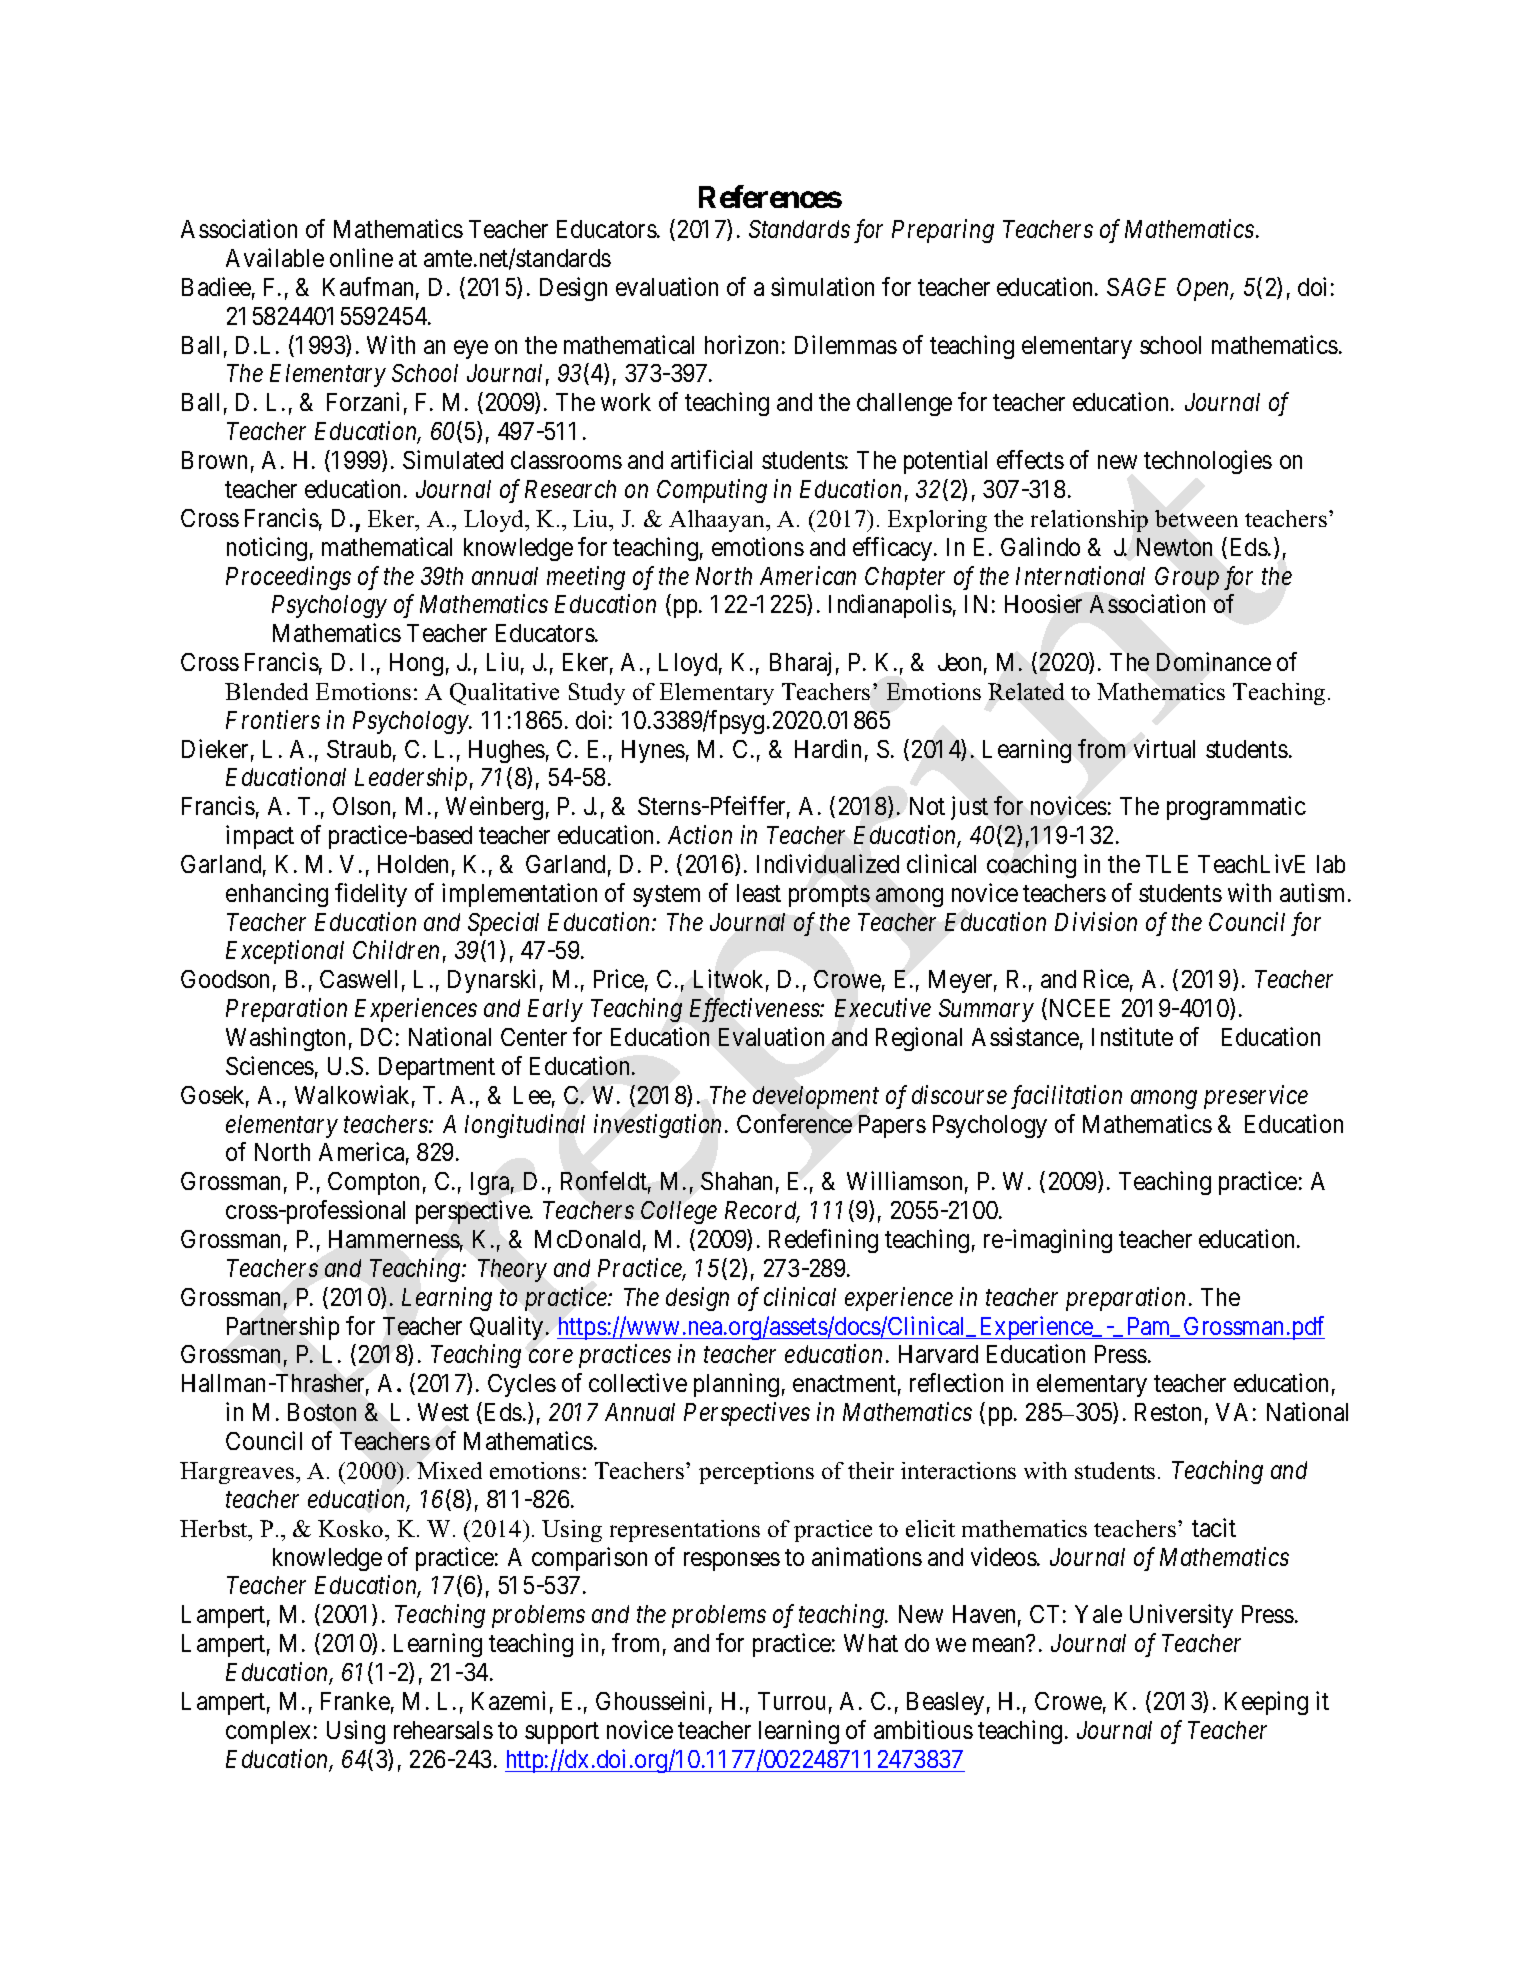 This image has width=1536, height=1987. I want to click on Hong, so click(416, 664).
